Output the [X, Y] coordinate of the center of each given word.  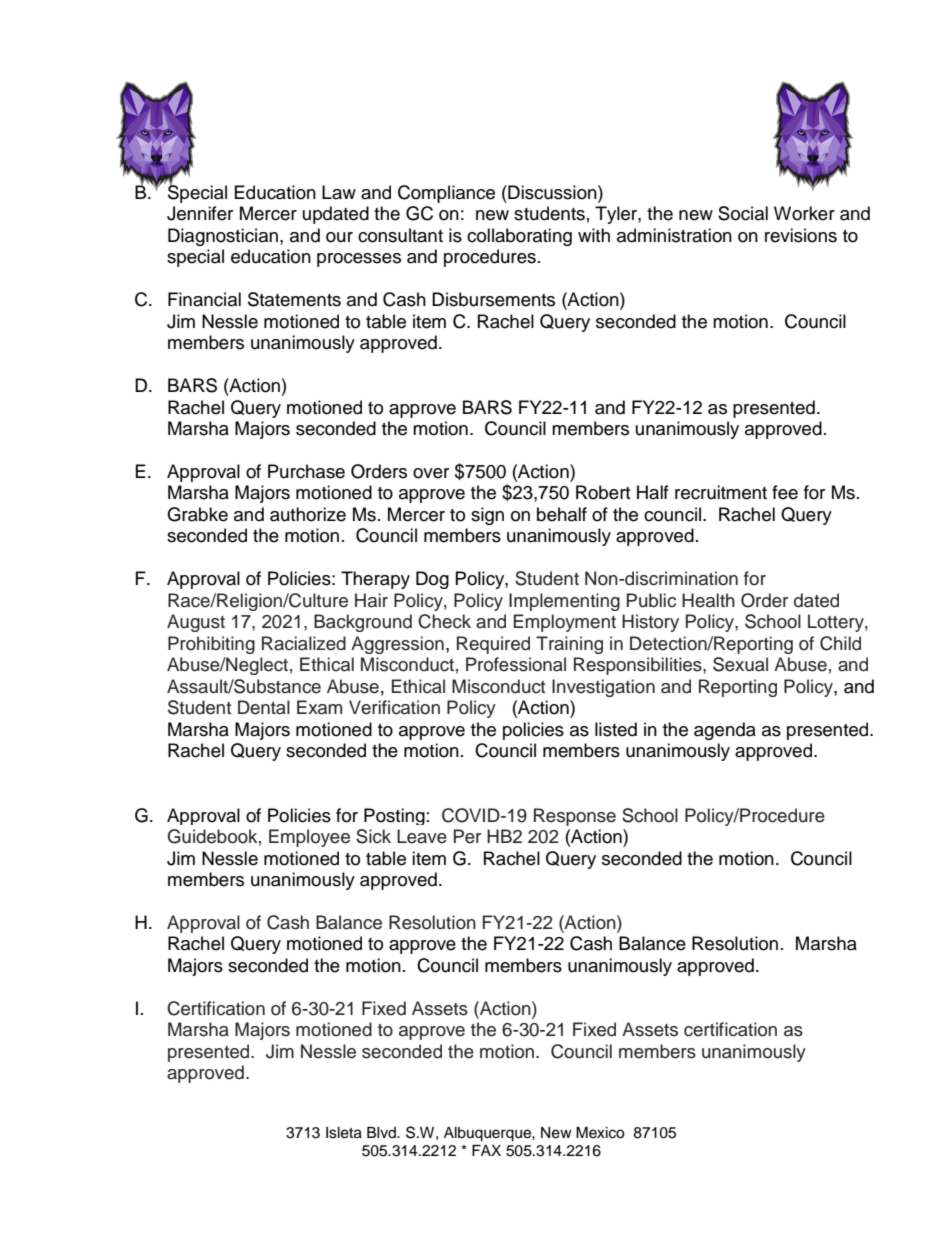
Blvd [382, 1132]
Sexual [740, 664]
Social [743, 213]
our [339, 237]
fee [785, 492]
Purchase [306, 471]
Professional [516, 664]
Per [467, 836]
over [431, 473]
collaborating [519, 237]
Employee [309, 838]
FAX [486, 1150]
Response [575, 817]
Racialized [304, 643]
